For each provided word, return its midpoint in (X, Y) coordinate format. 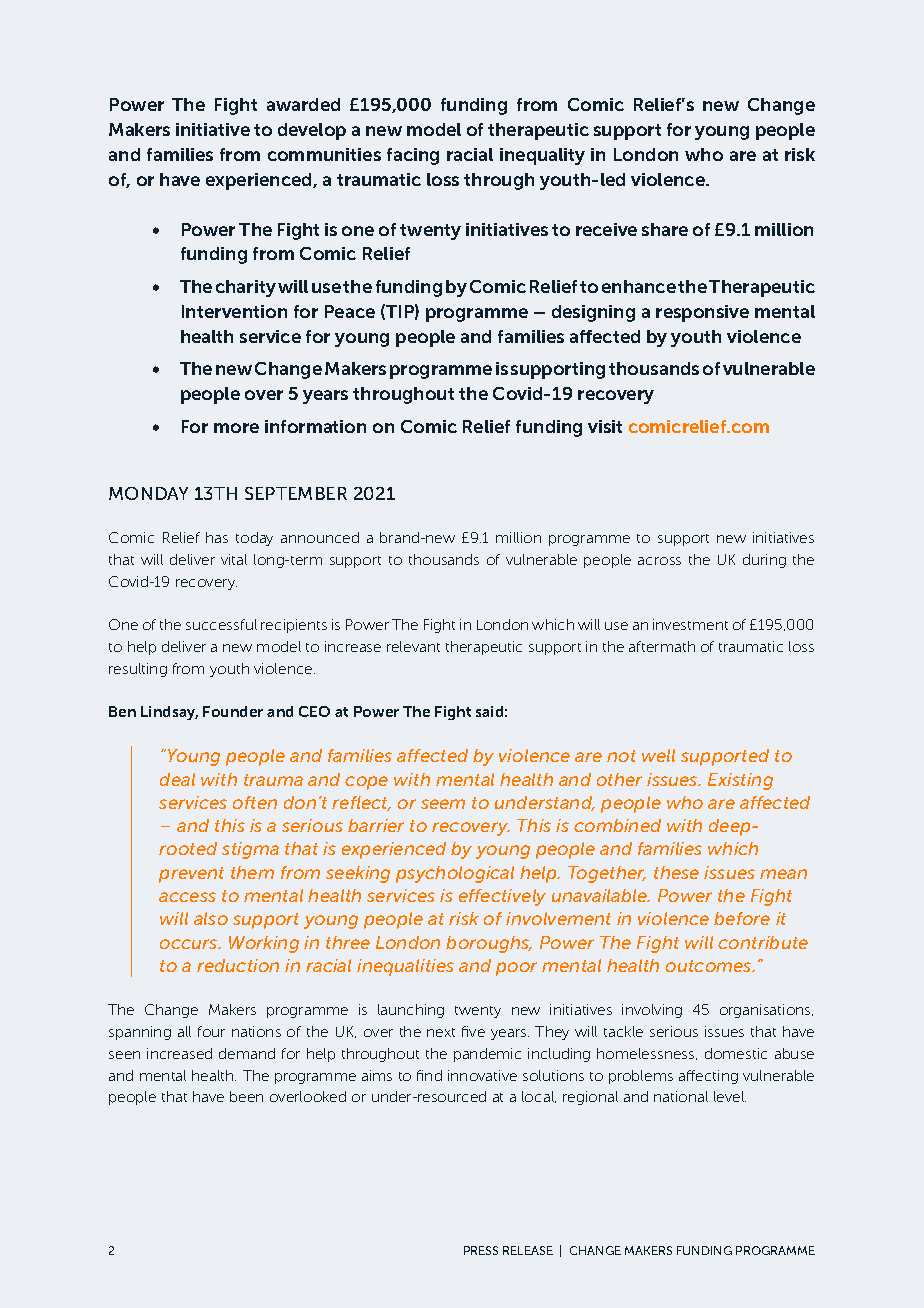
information (315, 426)
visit (605, 426)
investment (690, 624)
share (665, 229)
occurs (190, 944)
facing (413, 156)
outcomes (710, 966)
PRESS (481, 1250)
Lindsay (169, 713)
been (246, 1096)
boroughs (489, 944)
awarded (303, 104)
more (236, 428)
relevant (413, 646)
